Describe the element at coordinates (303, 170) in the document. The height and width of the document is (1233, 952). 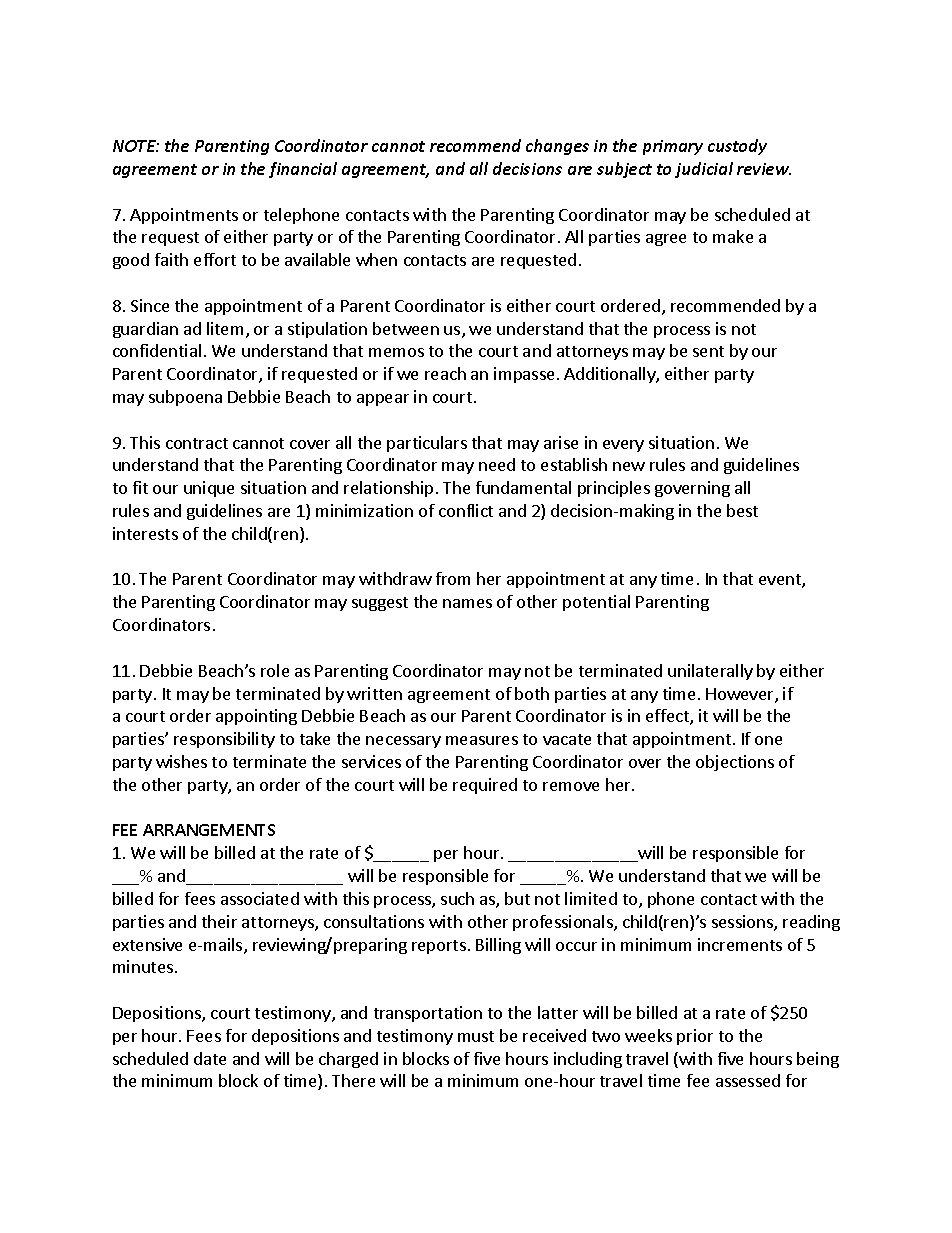
I see `financial` at that location.
